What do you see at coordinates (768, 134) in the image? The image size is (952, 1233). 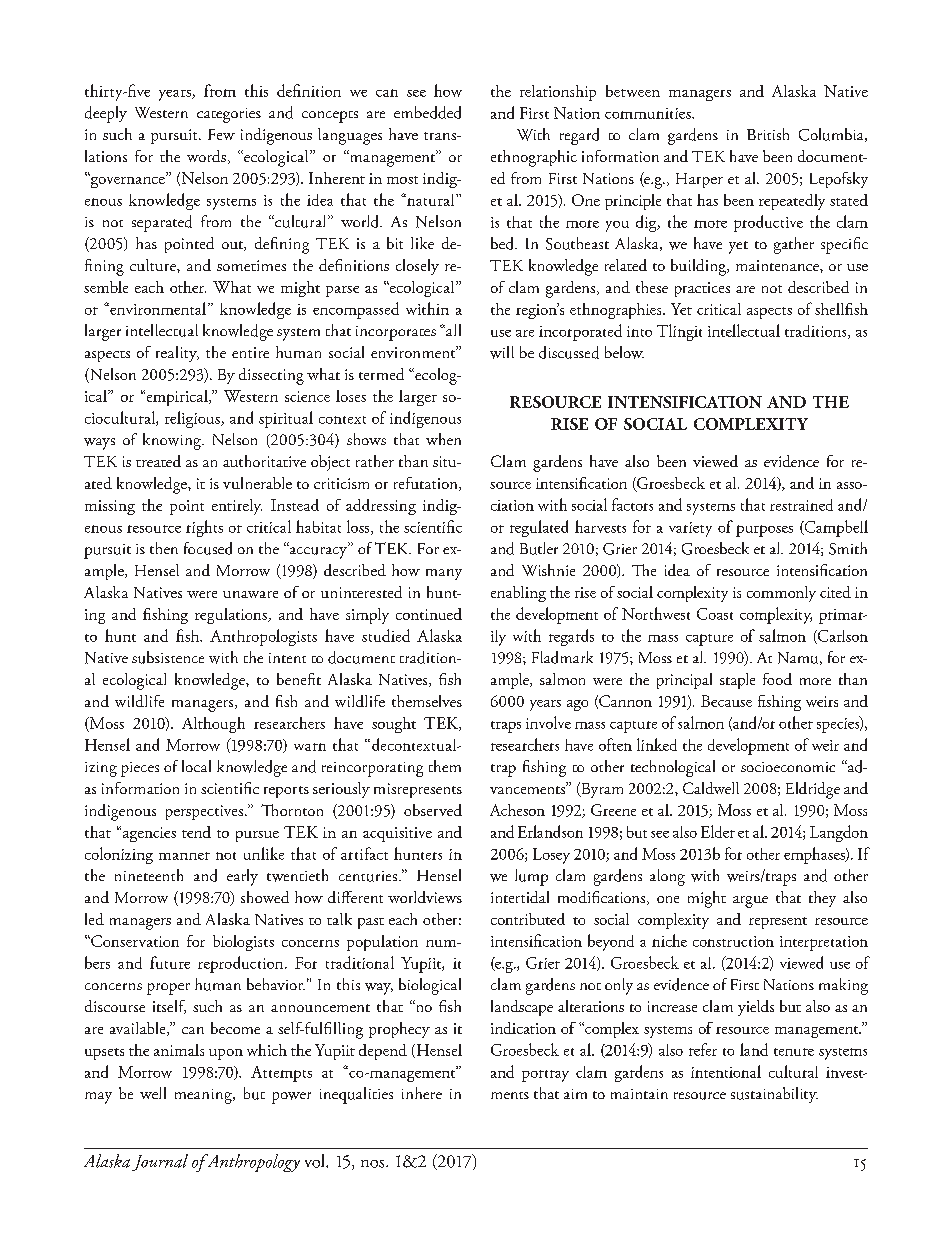 I see `British` at bounding box center [768, 134].
